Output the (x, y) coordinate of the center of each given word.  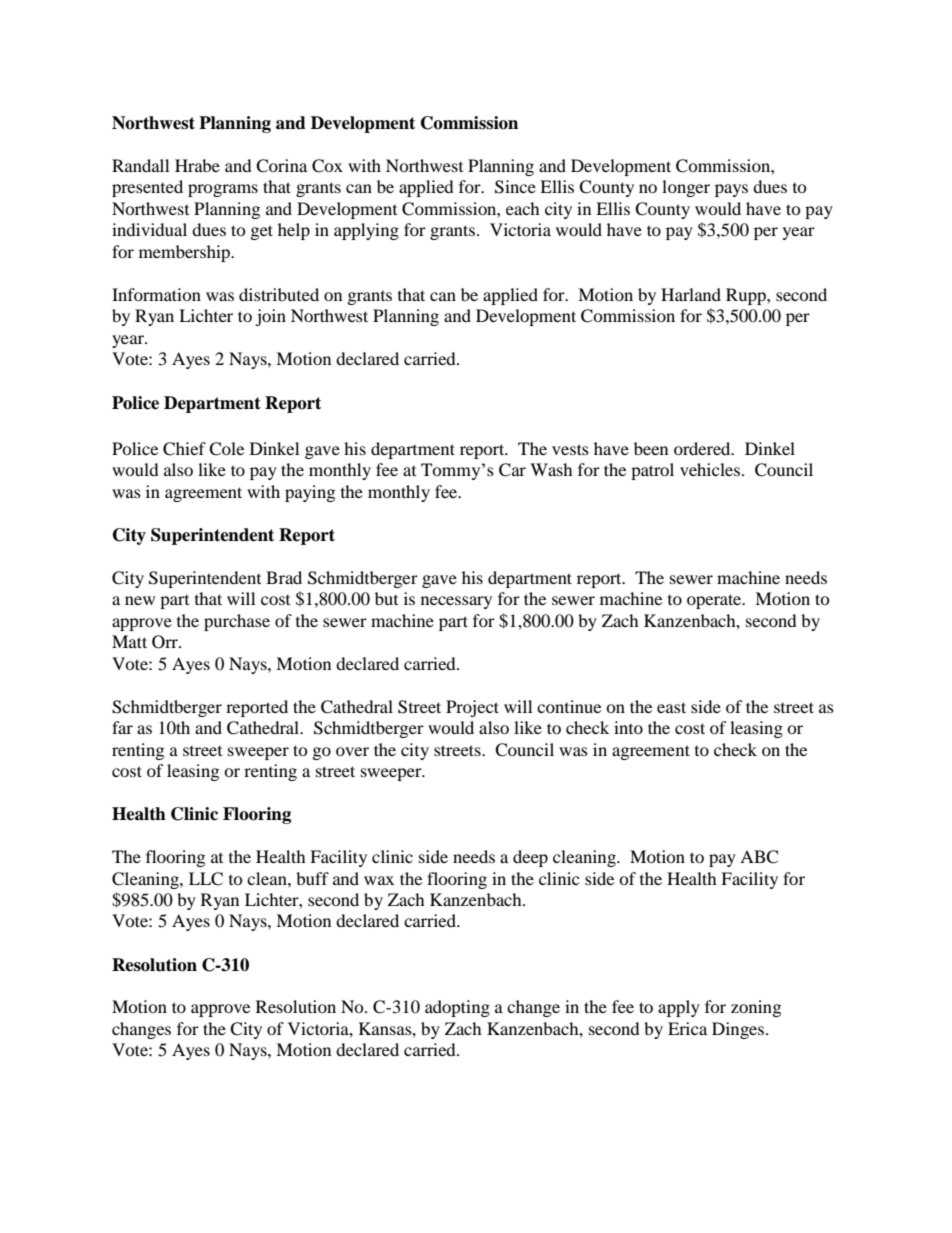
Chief (184, 449)
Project (472, 708)
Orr (166, 642)
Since (515, 187)
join (270, 317)
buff (312, 878)
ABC (759, 857)
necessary (456, 602)
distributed (279, 294)
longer (686, 188)
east (671, 707)
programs (223, 190)
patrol (652, 471)
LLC (206, 879)
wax (379, 880)
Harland (691, 294)
